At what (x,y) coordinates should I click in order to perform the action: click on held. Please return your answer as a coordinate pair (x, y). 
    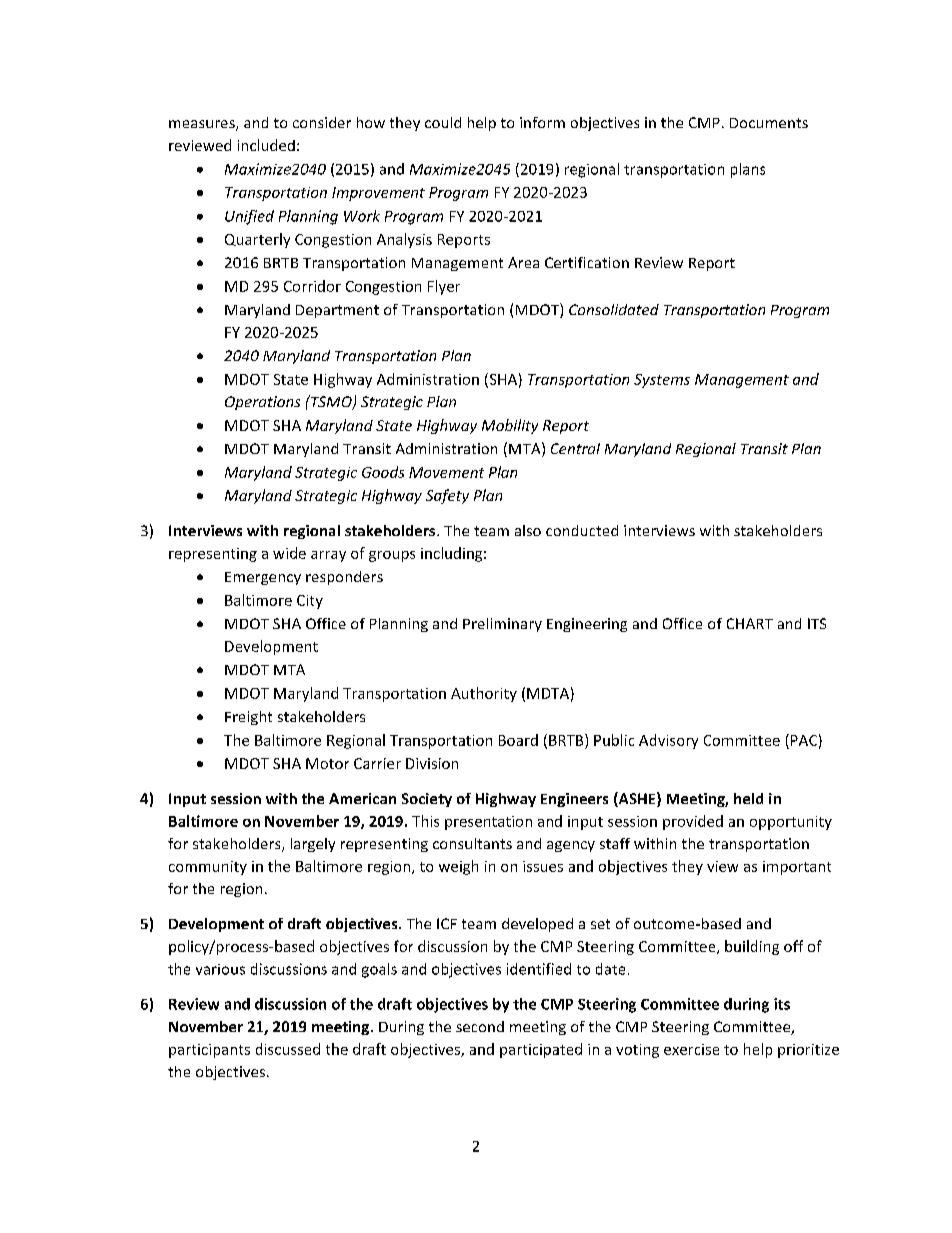
    Looking at the image, I should click on (748, 798).
